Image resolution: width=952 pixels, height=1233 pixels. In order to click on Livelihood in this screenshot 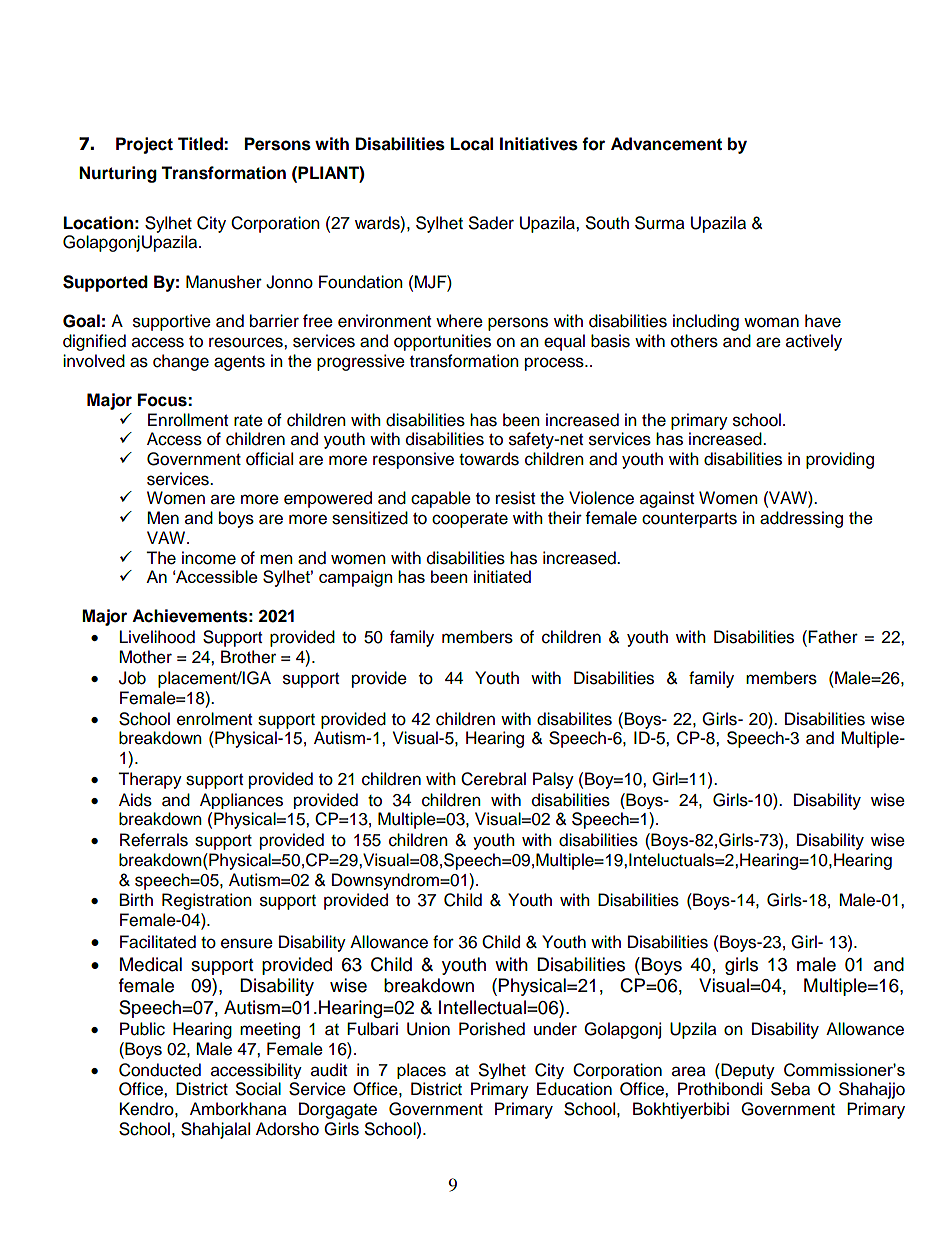, I will do `click(157, 637)`.
